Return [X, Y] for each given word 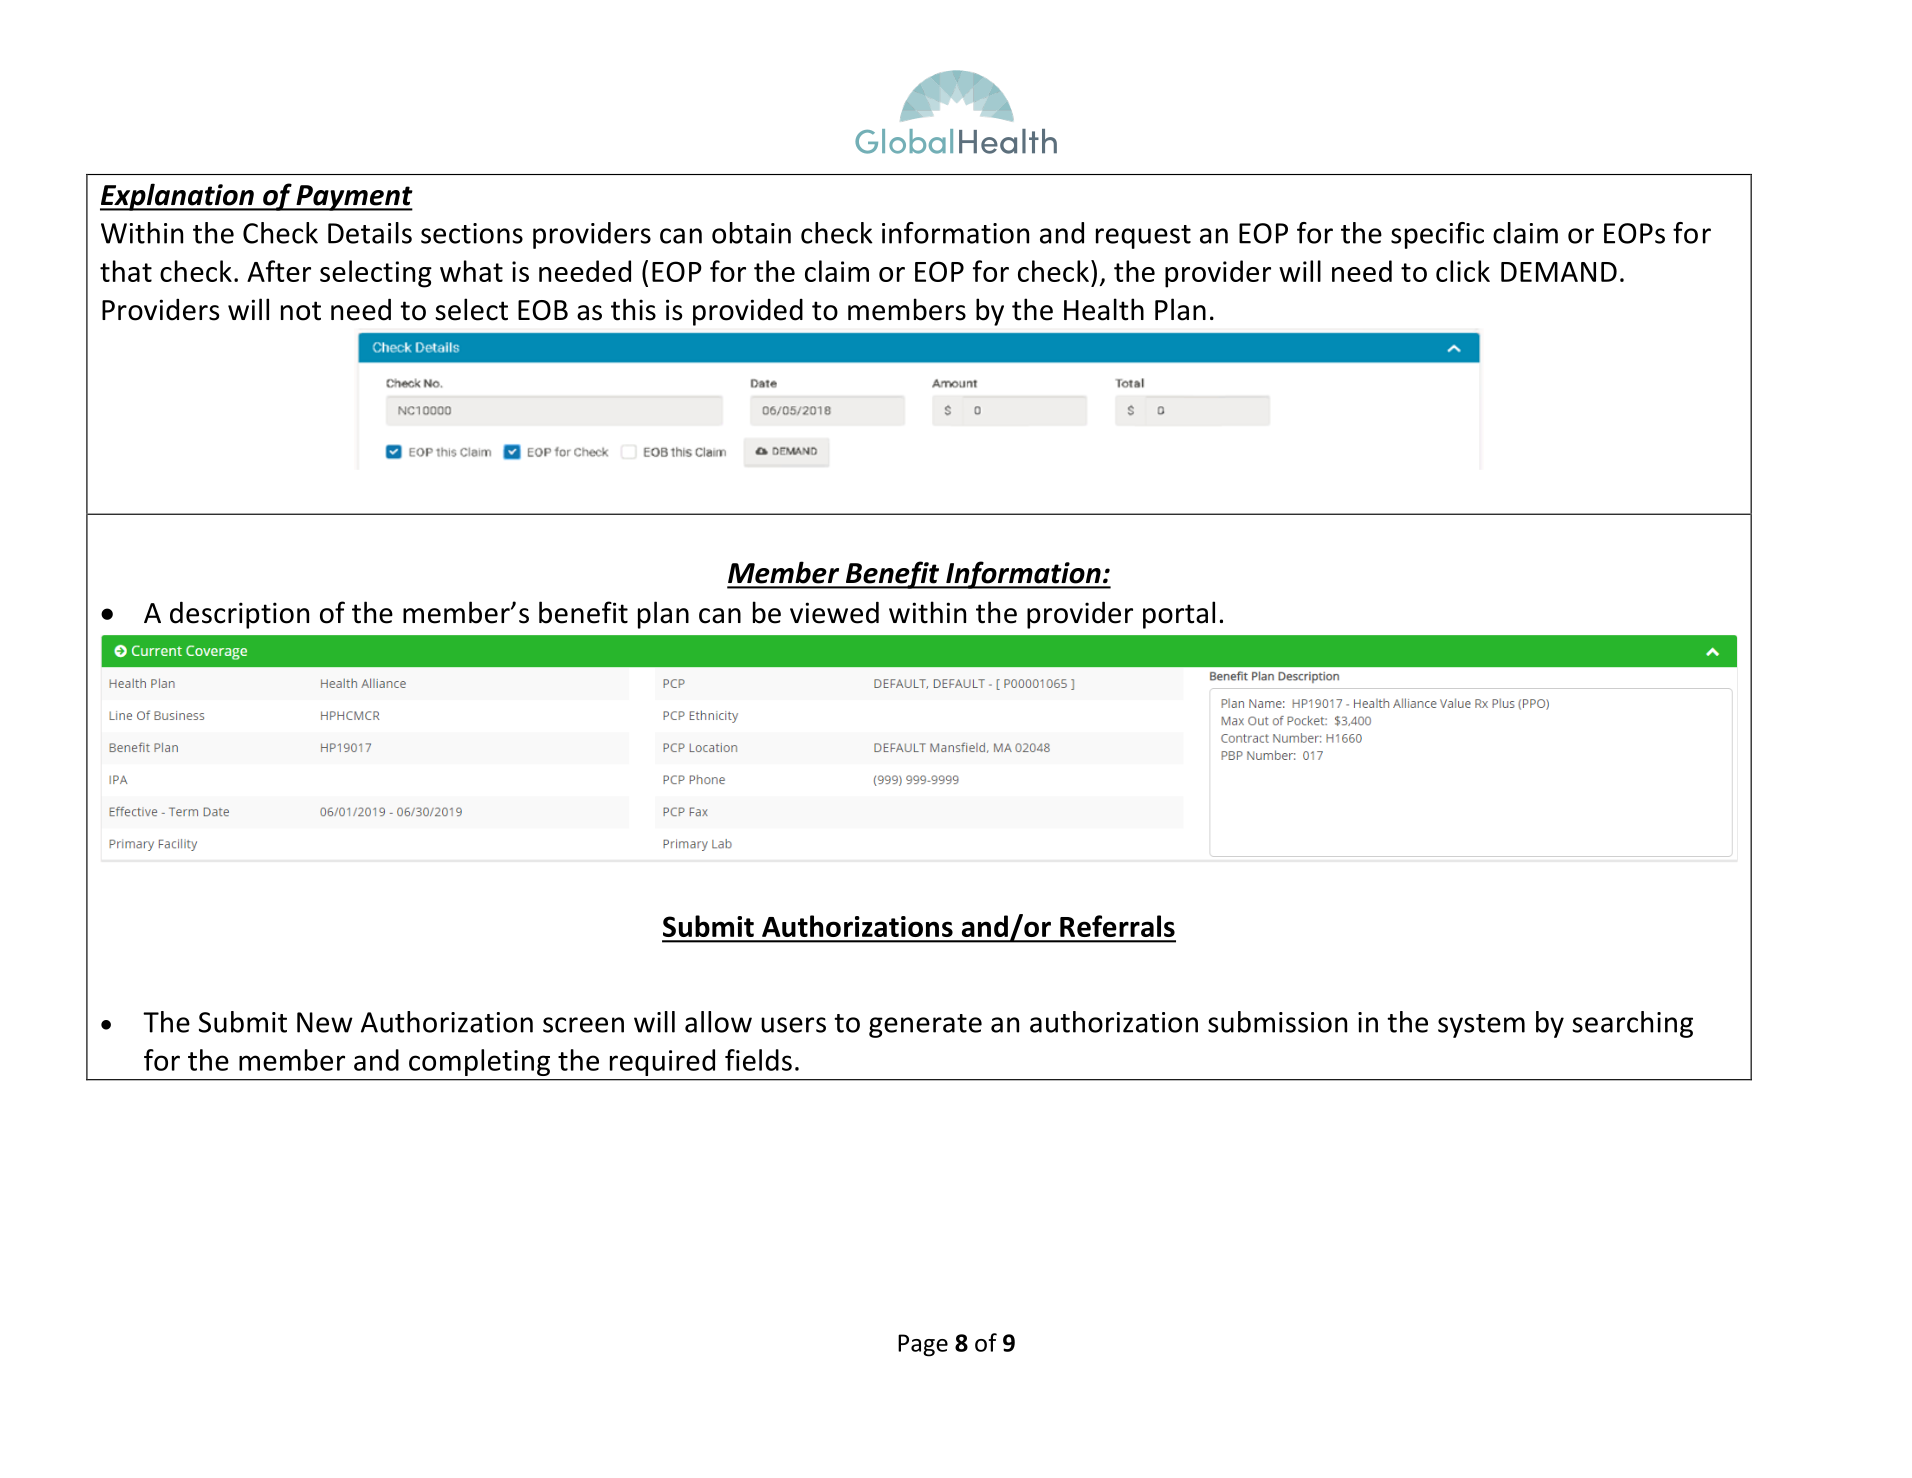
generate [925, 1026]
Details [370, 233]
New [325, 1022]
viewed [834, 612]
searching [1632, 1024]
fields [758, 1060]
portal [1179, 615]
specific [1437, 235]
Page [923, 1345]
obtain [751, 233]
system [1481, 1026]
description [239, 615]
